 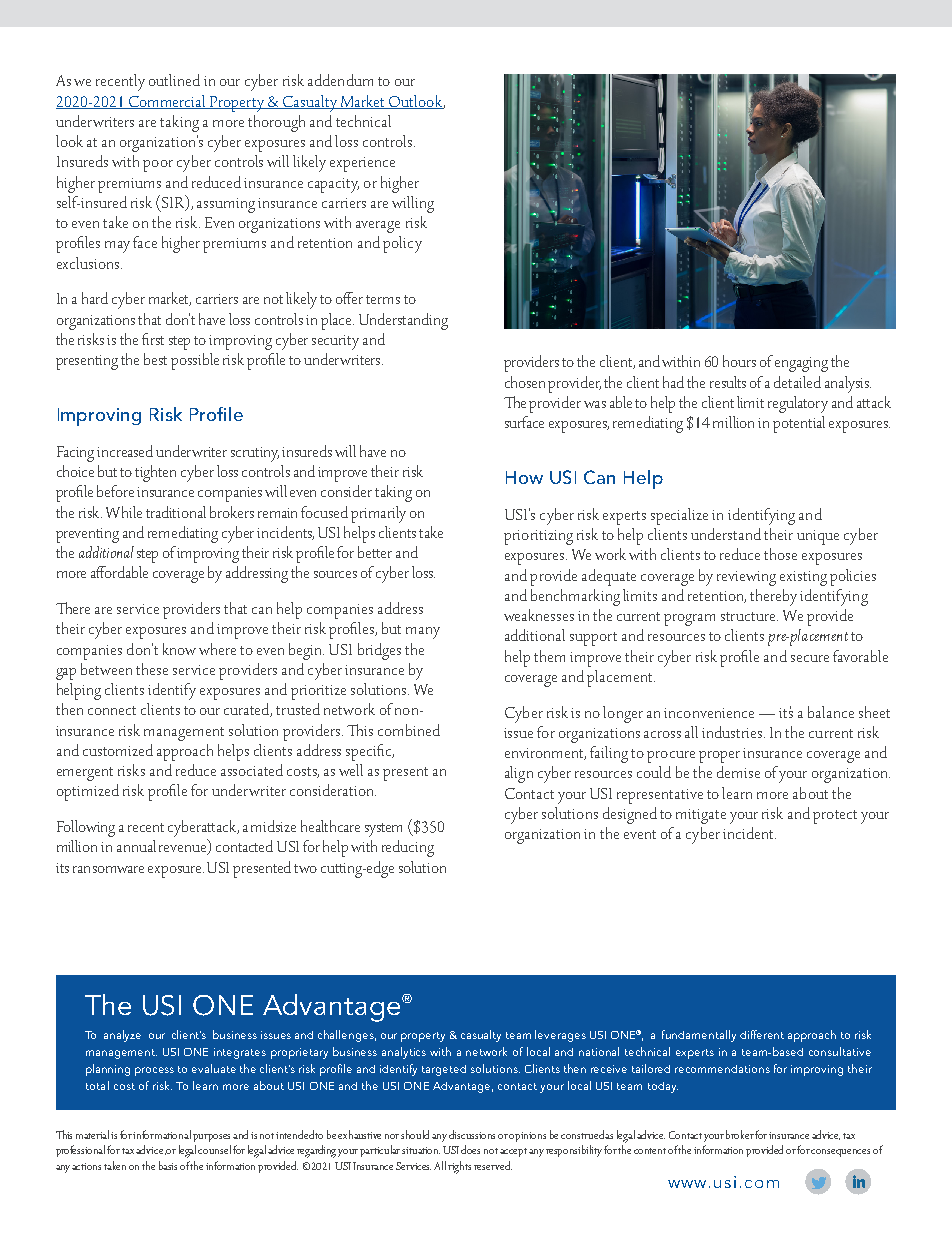 I want to click on engaging, so click(x=801, y=364).
